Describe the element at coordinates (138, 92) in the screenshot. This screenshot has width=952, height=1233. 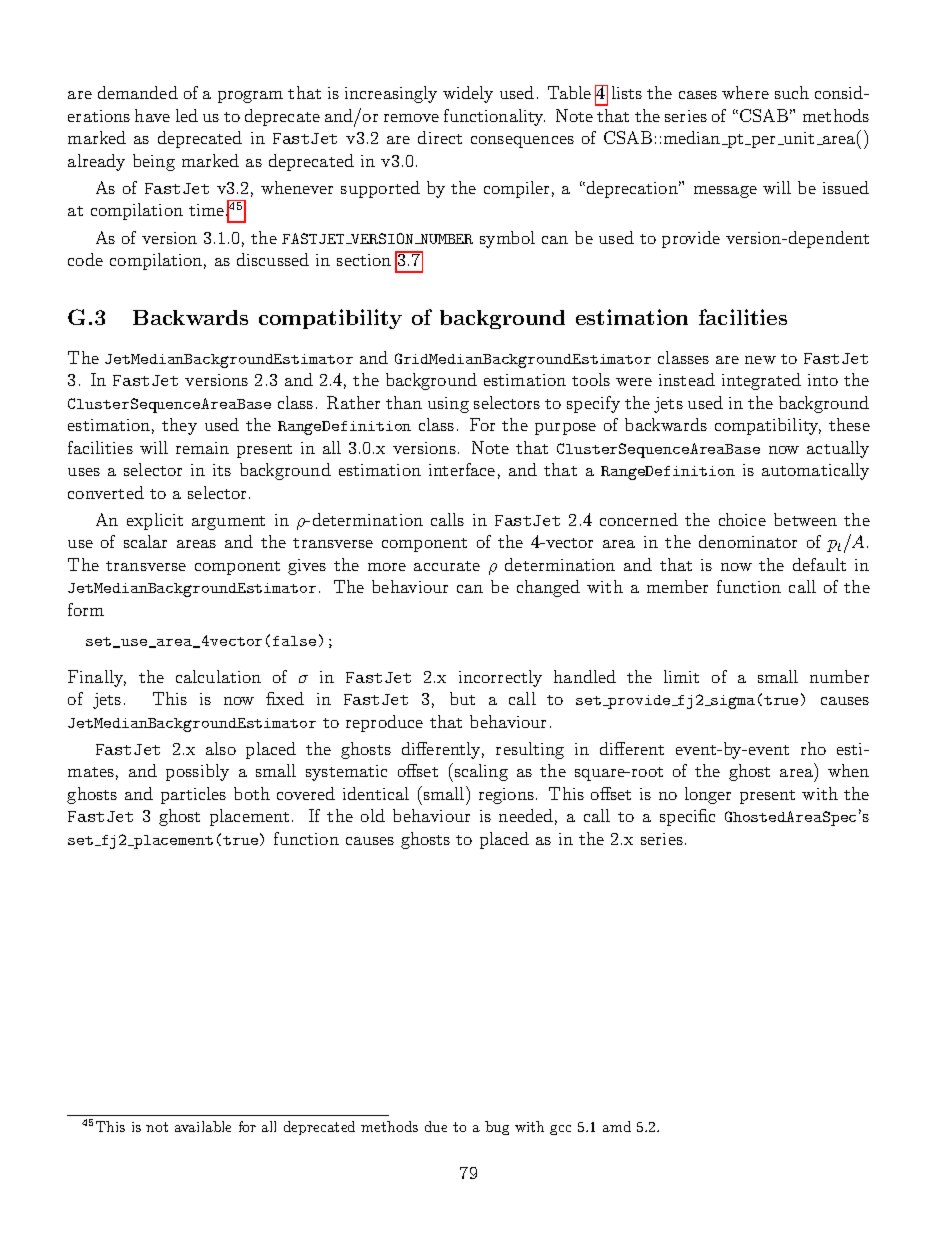
I see `demanded` at that location.
